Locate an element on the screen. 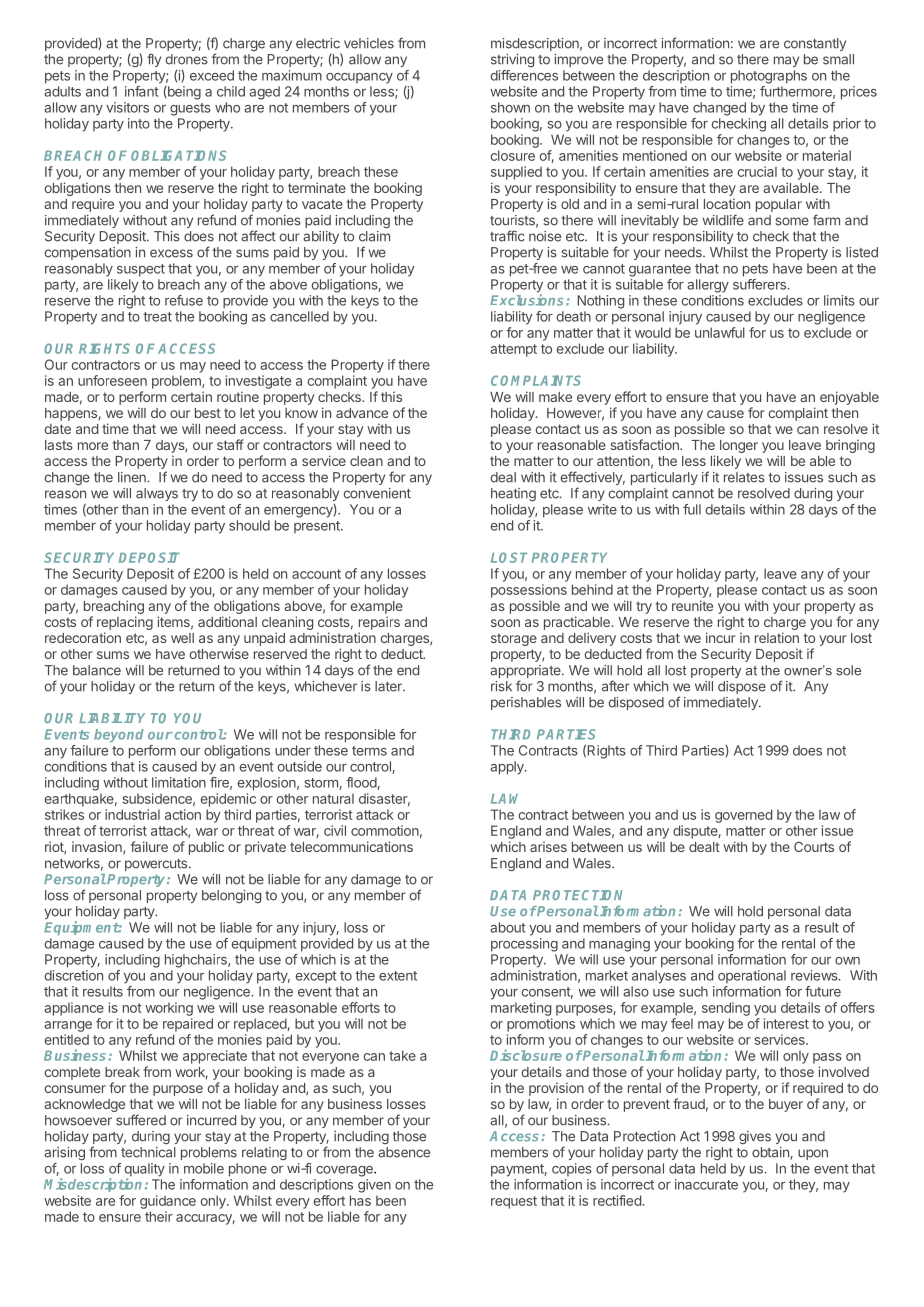 The width and height of the screenshot is (924, 1307). Courts is located at coordinates (814, 847).
